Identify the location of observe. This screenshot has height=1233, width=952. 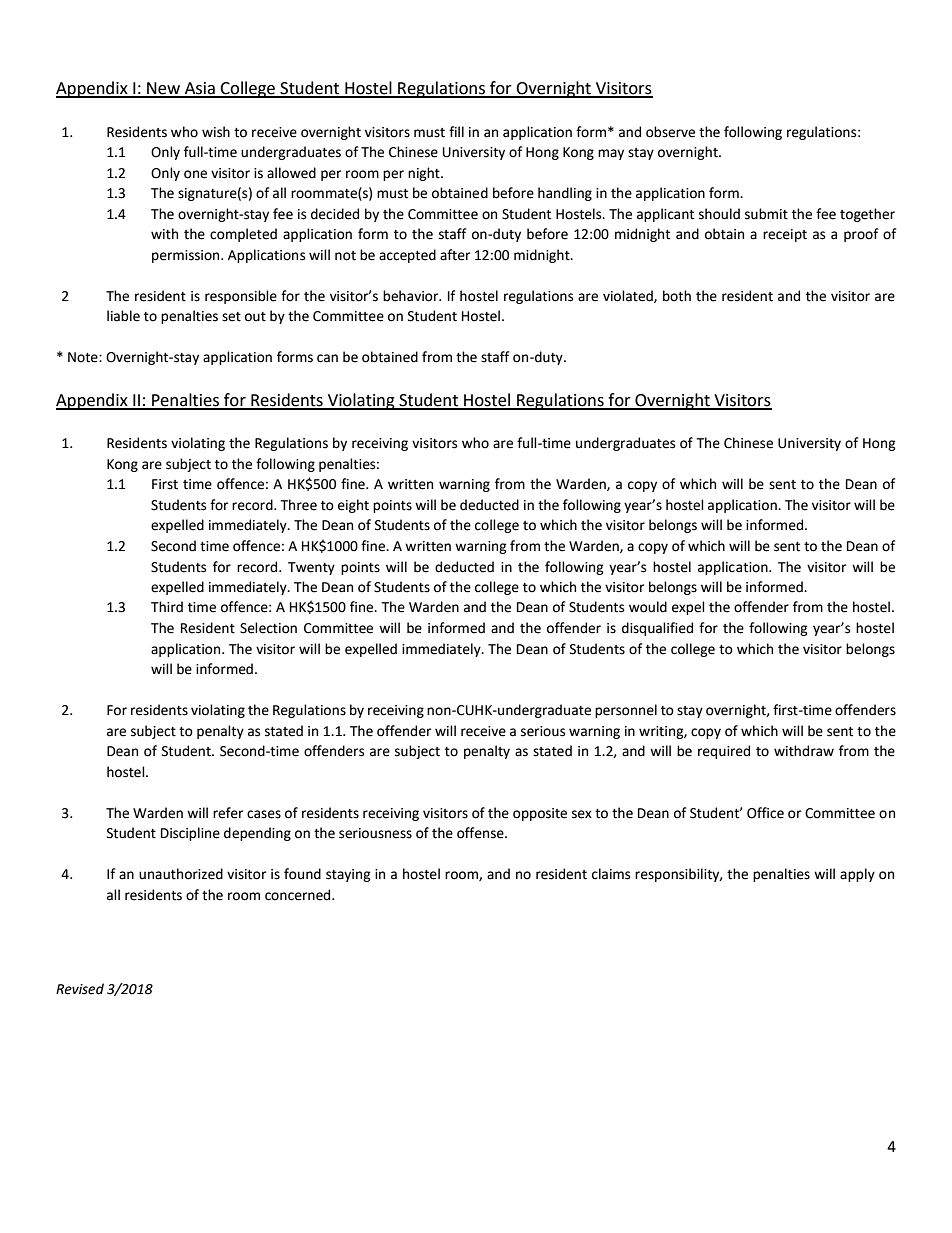
(670, 132).
